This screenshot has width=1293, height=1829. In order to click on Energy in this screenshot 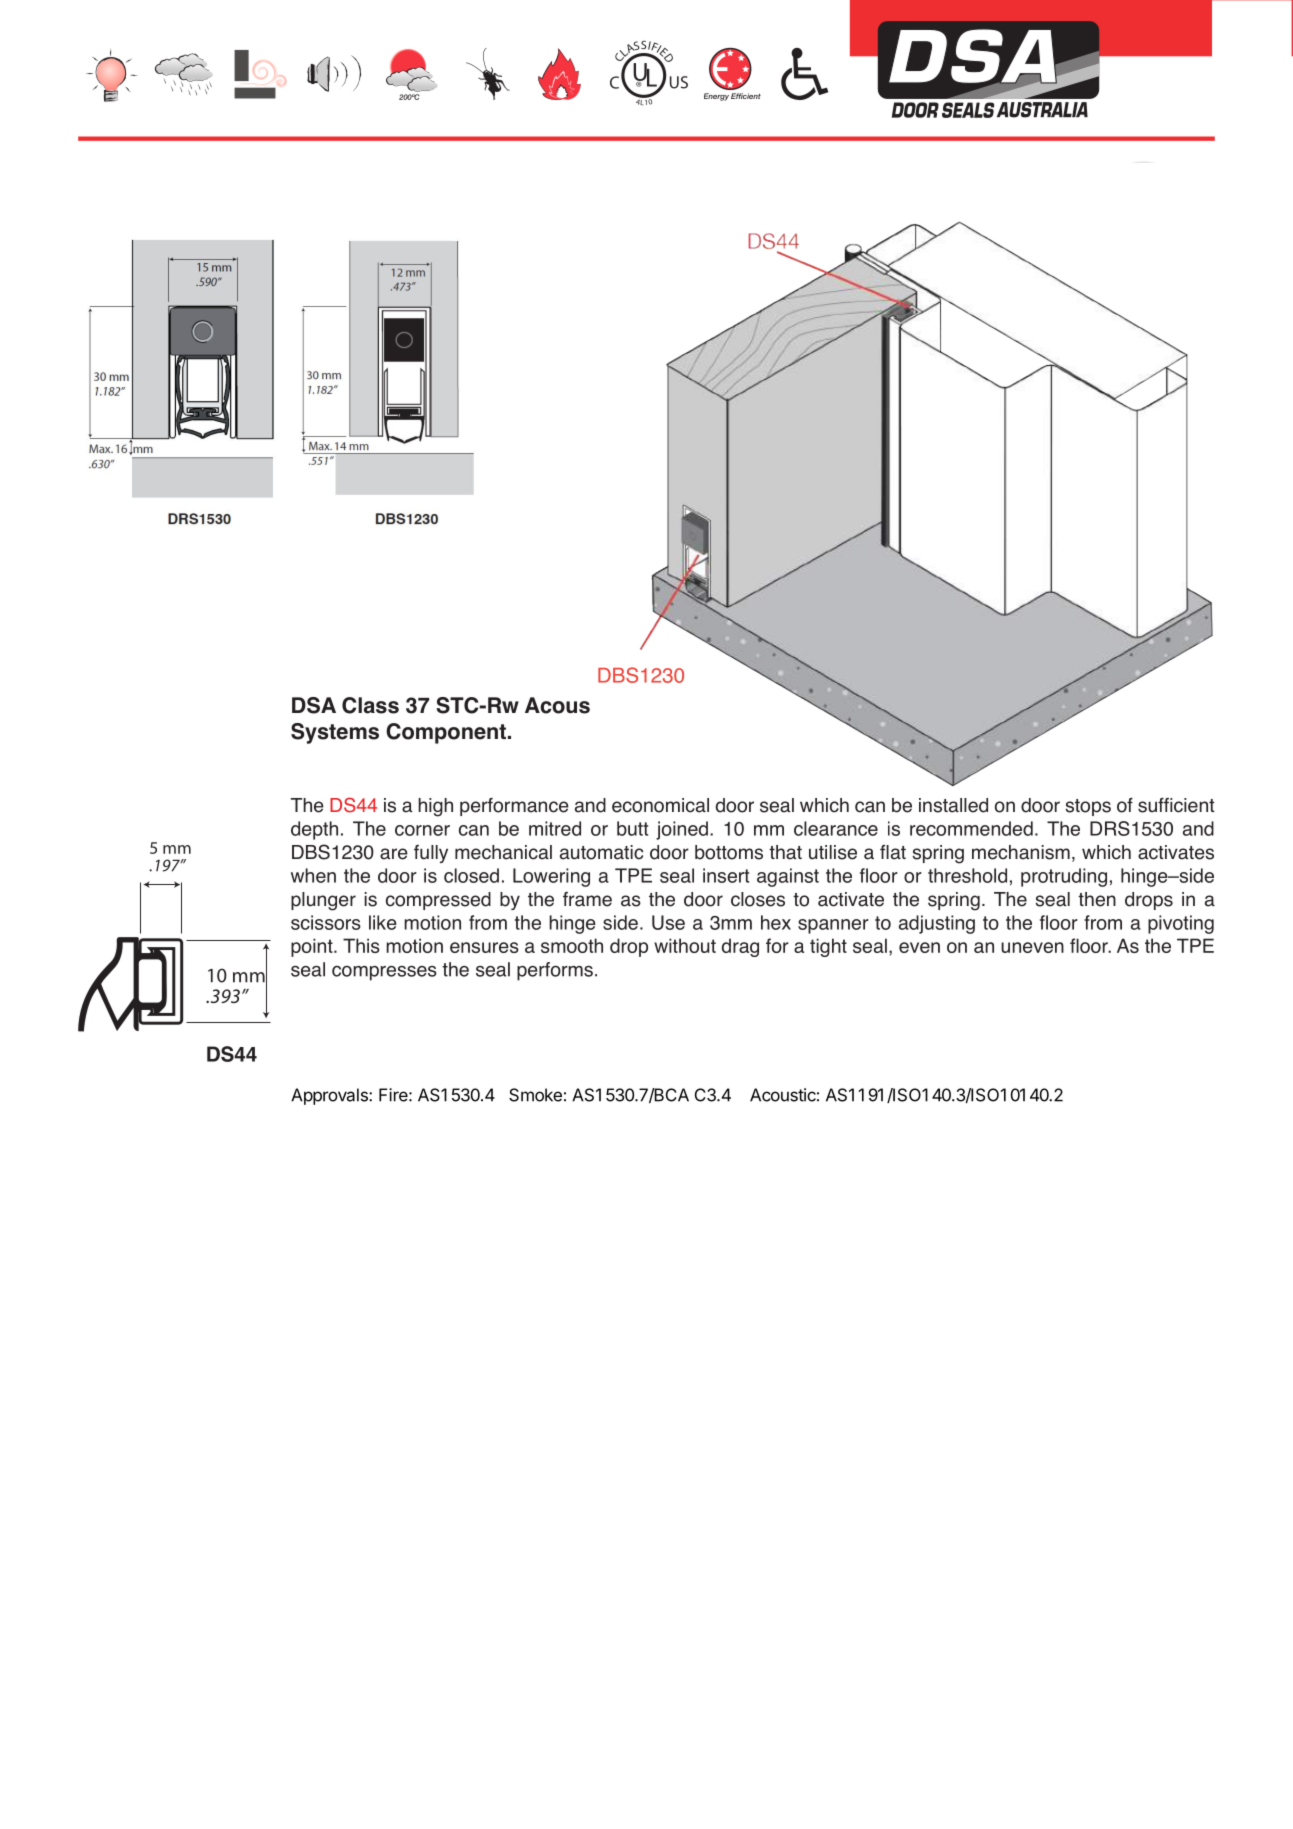, I will do `click(716, 97)`.
